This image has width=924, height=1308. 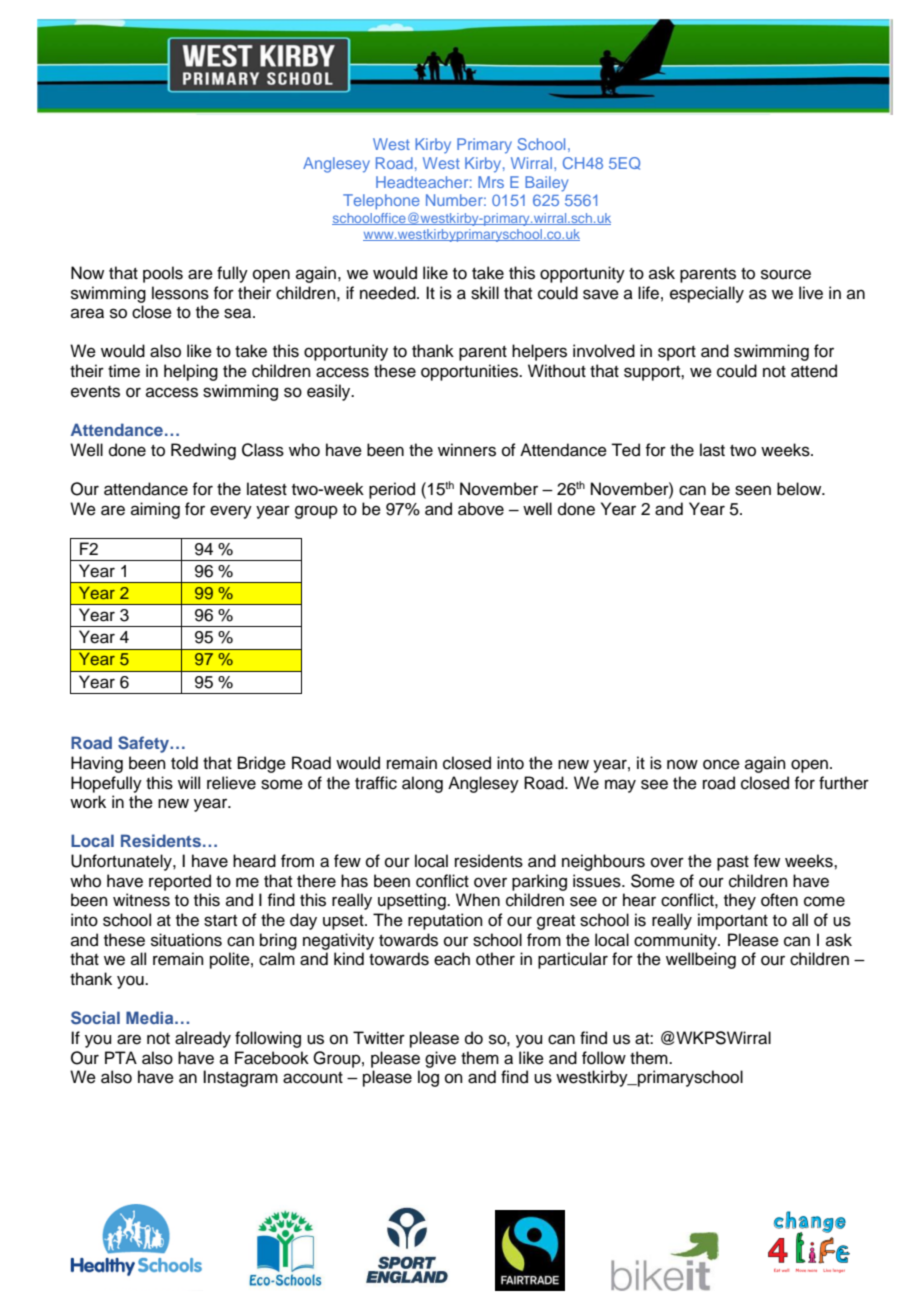 I want to click on already, so click(x=203, y=1039).
